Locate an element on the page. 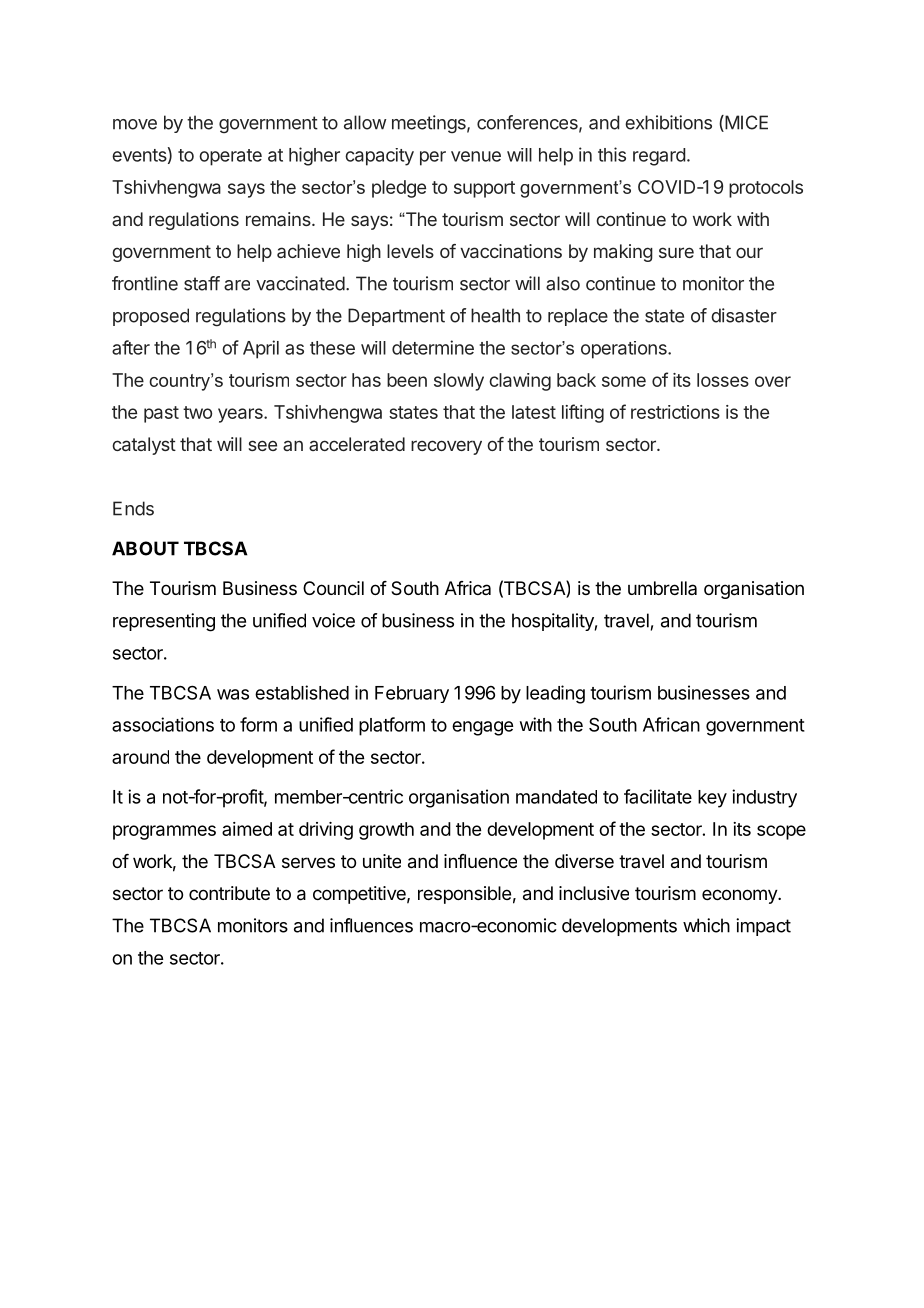  restrictions is located at coordinates (675, 412).
